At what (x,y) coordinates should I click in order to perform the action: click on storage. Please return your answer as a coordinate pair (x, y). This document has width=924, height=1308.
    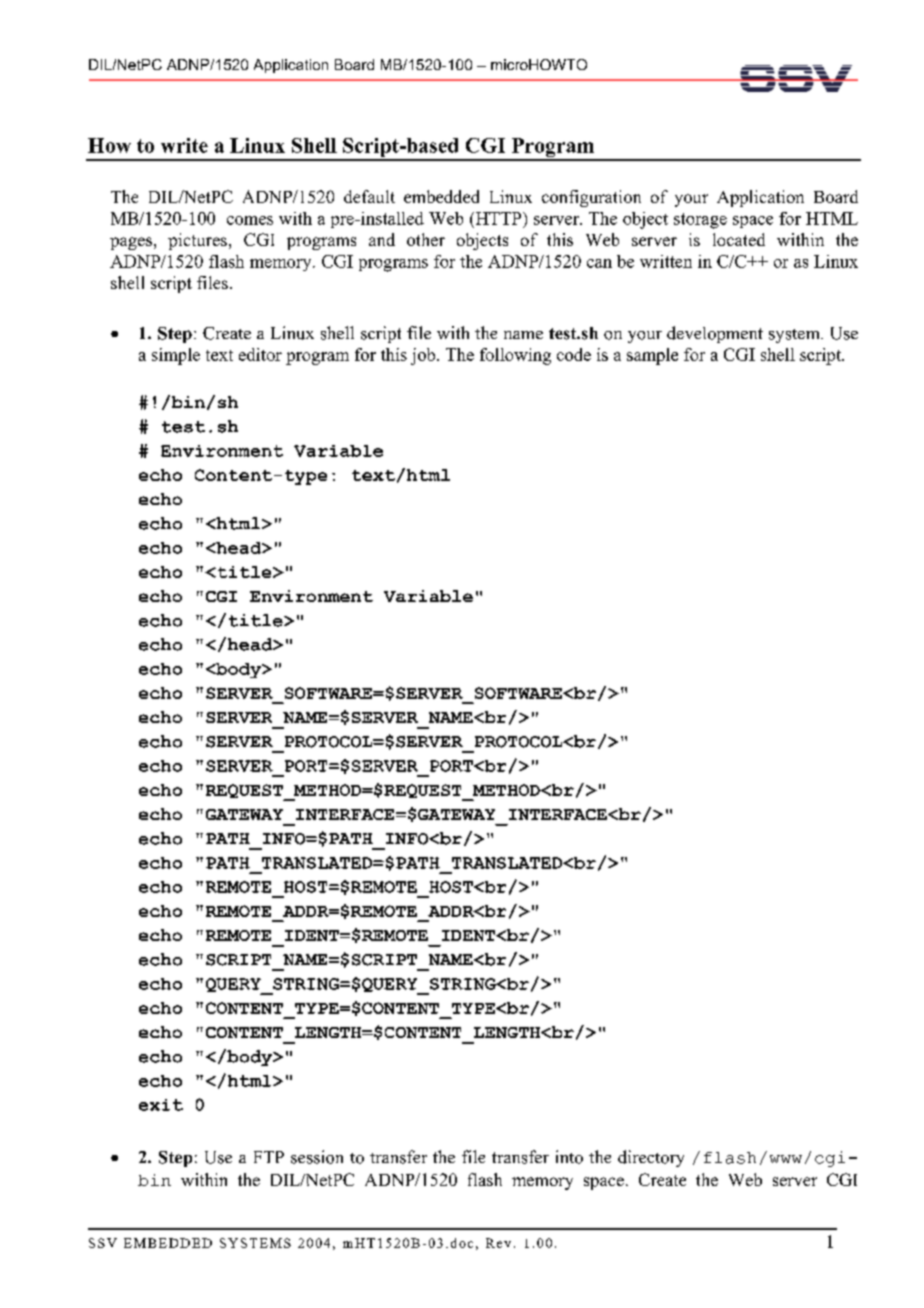
    Looking at the image, I should click on (700, 221).
